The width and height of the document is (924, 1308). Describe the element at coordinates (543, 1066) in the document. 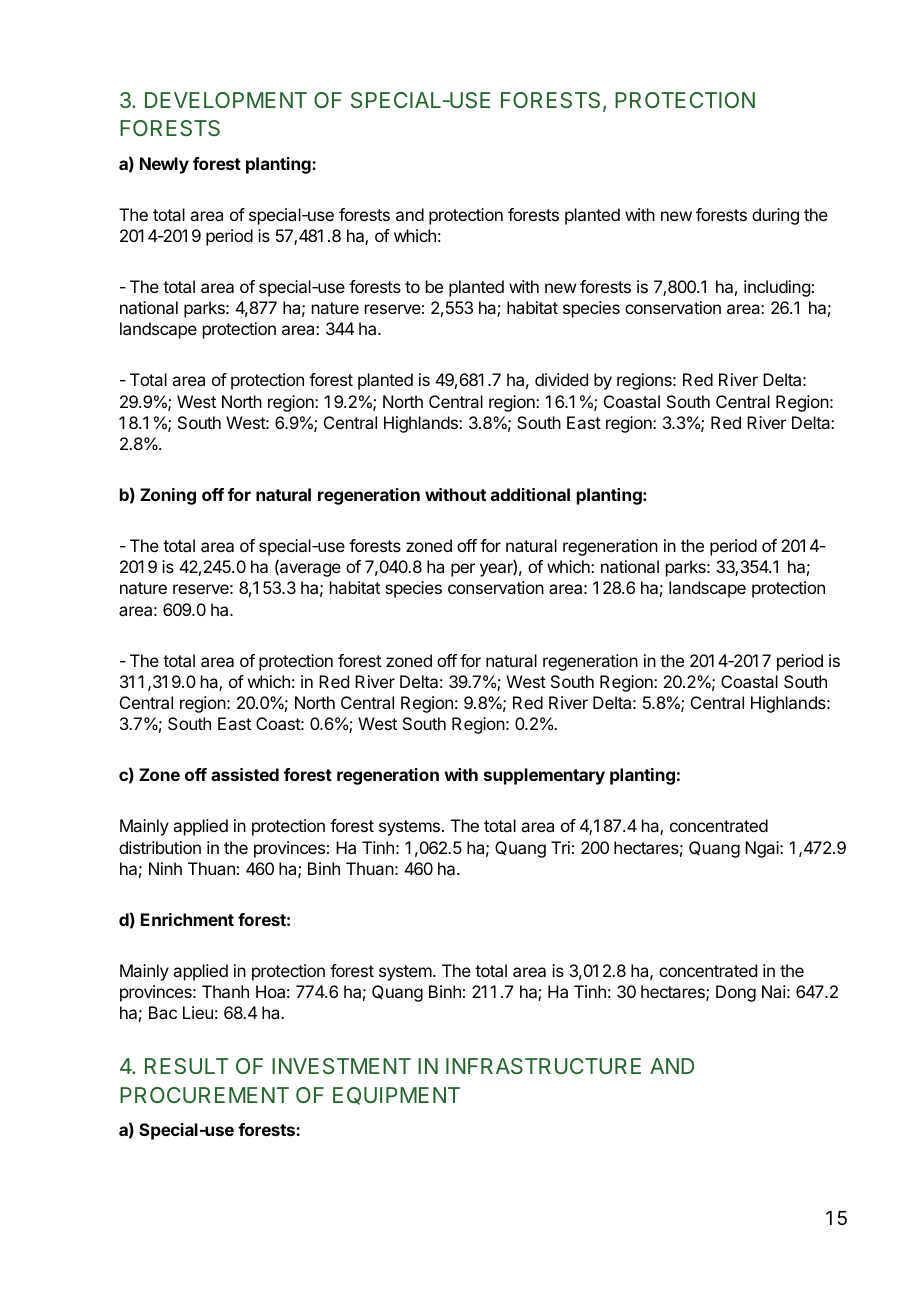

I see `INFRASTRUCTURE` at that location.
